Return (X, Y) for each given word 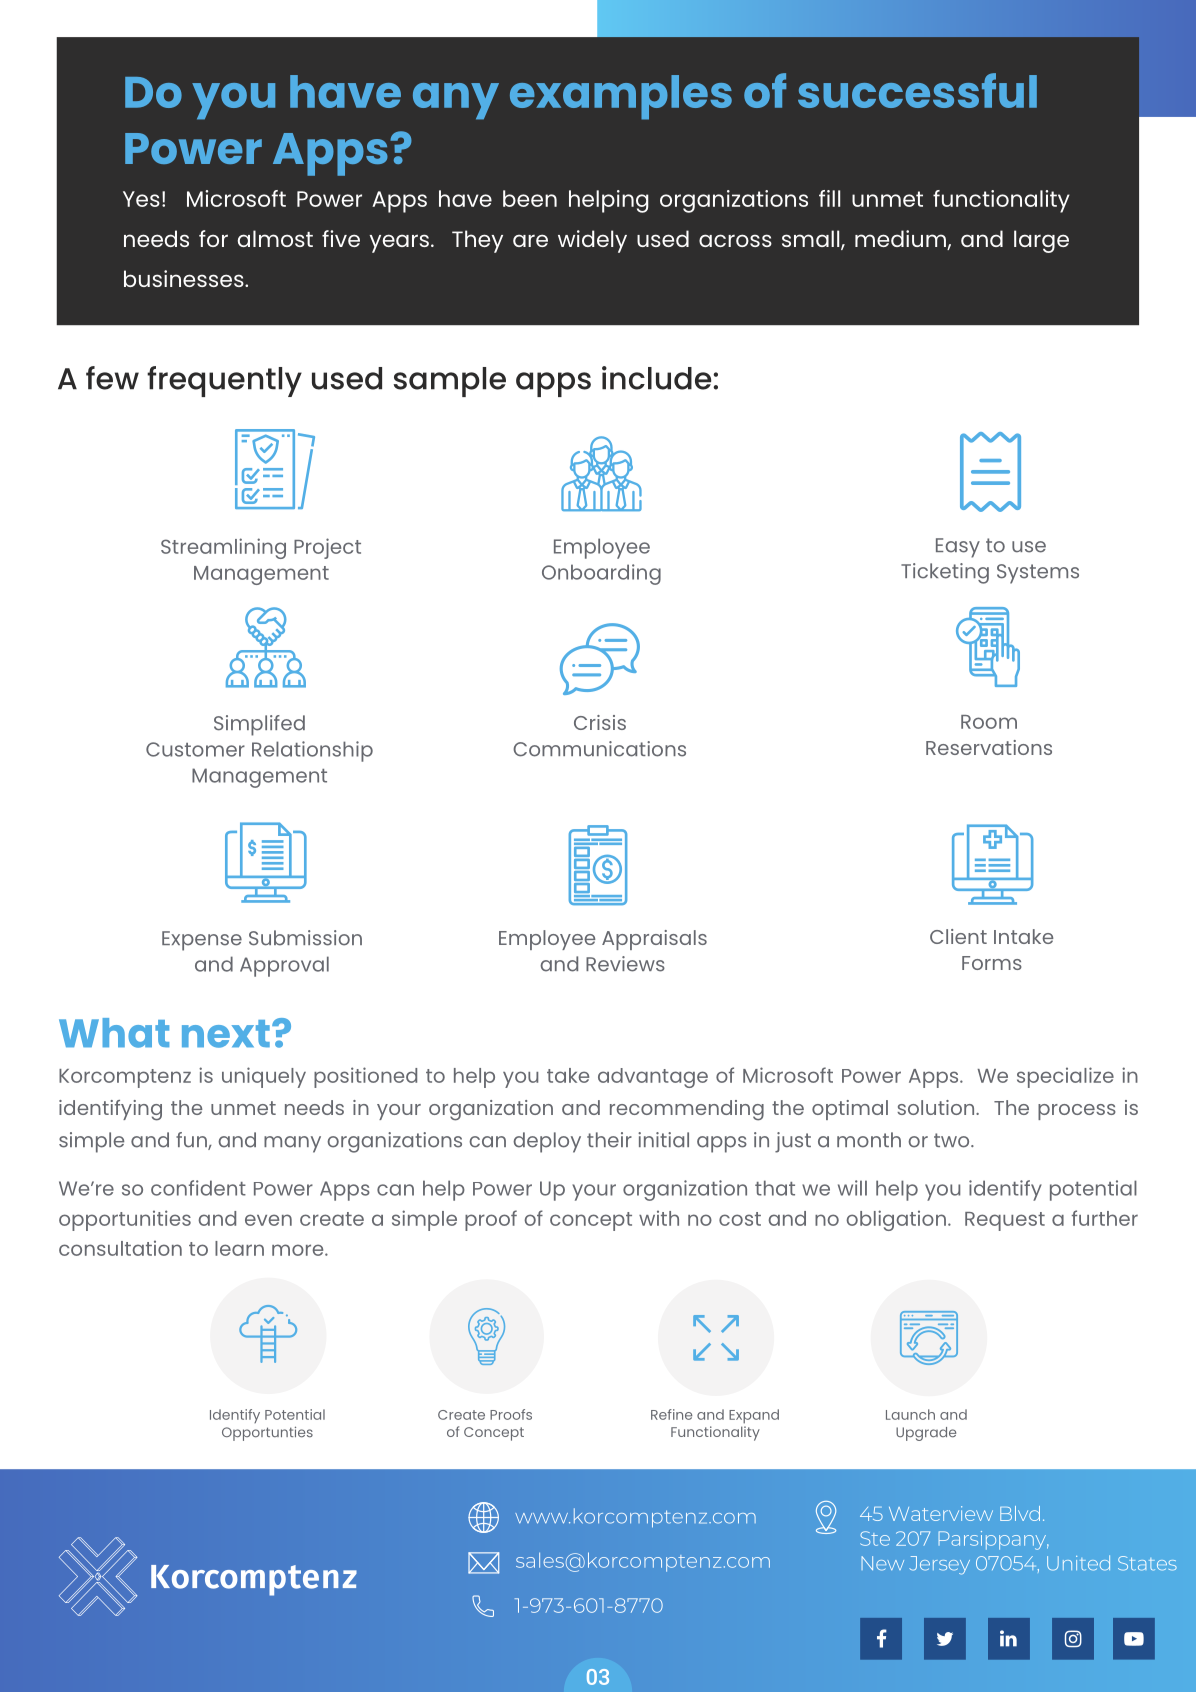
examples (621, 97)
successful (917, 90)
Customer (195, 749)
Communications (599, 749)
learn (239, 1248)
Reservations (989, 747)
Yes (141, 199)
